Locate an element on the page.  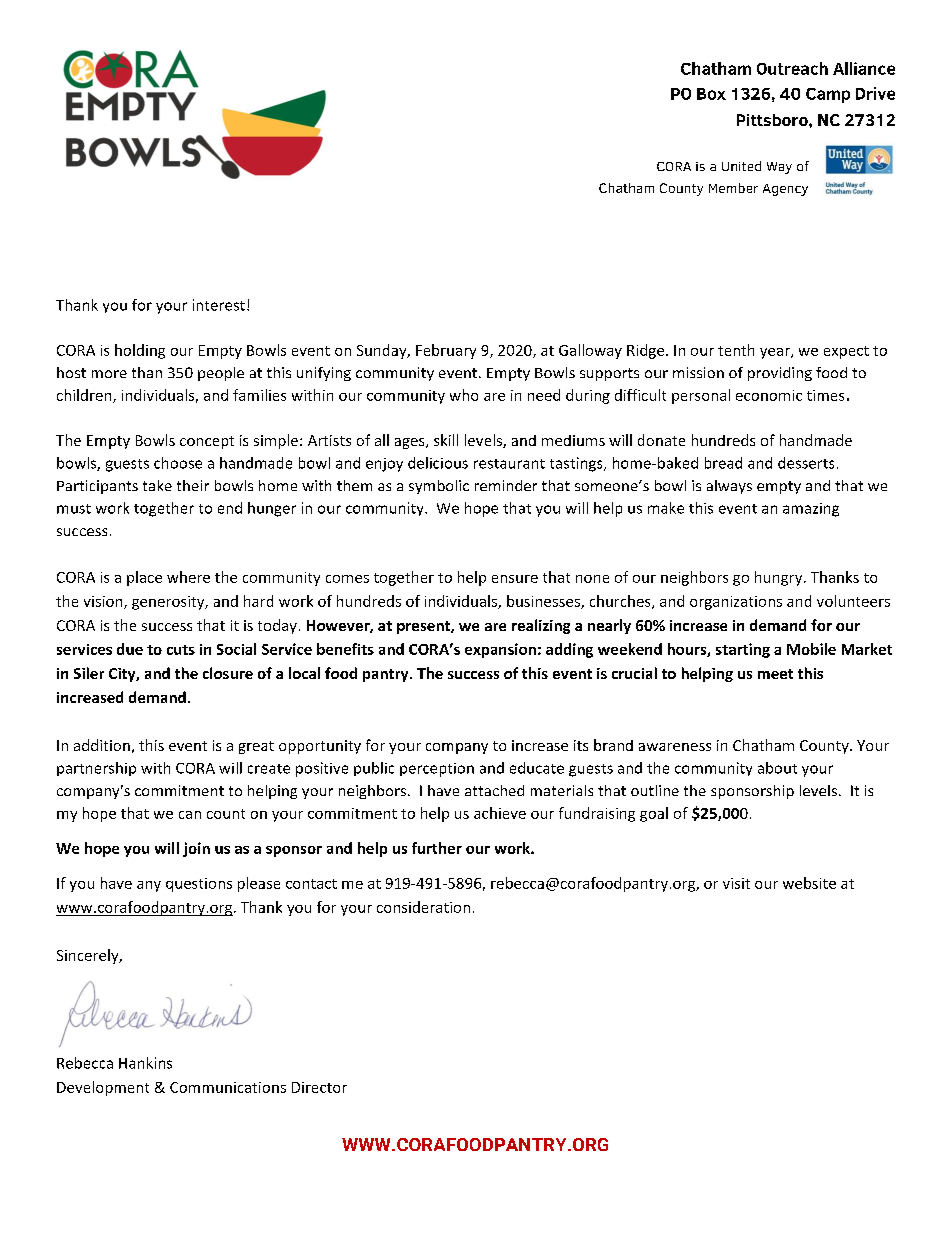
ensure is located at coordinates (515, 579).
